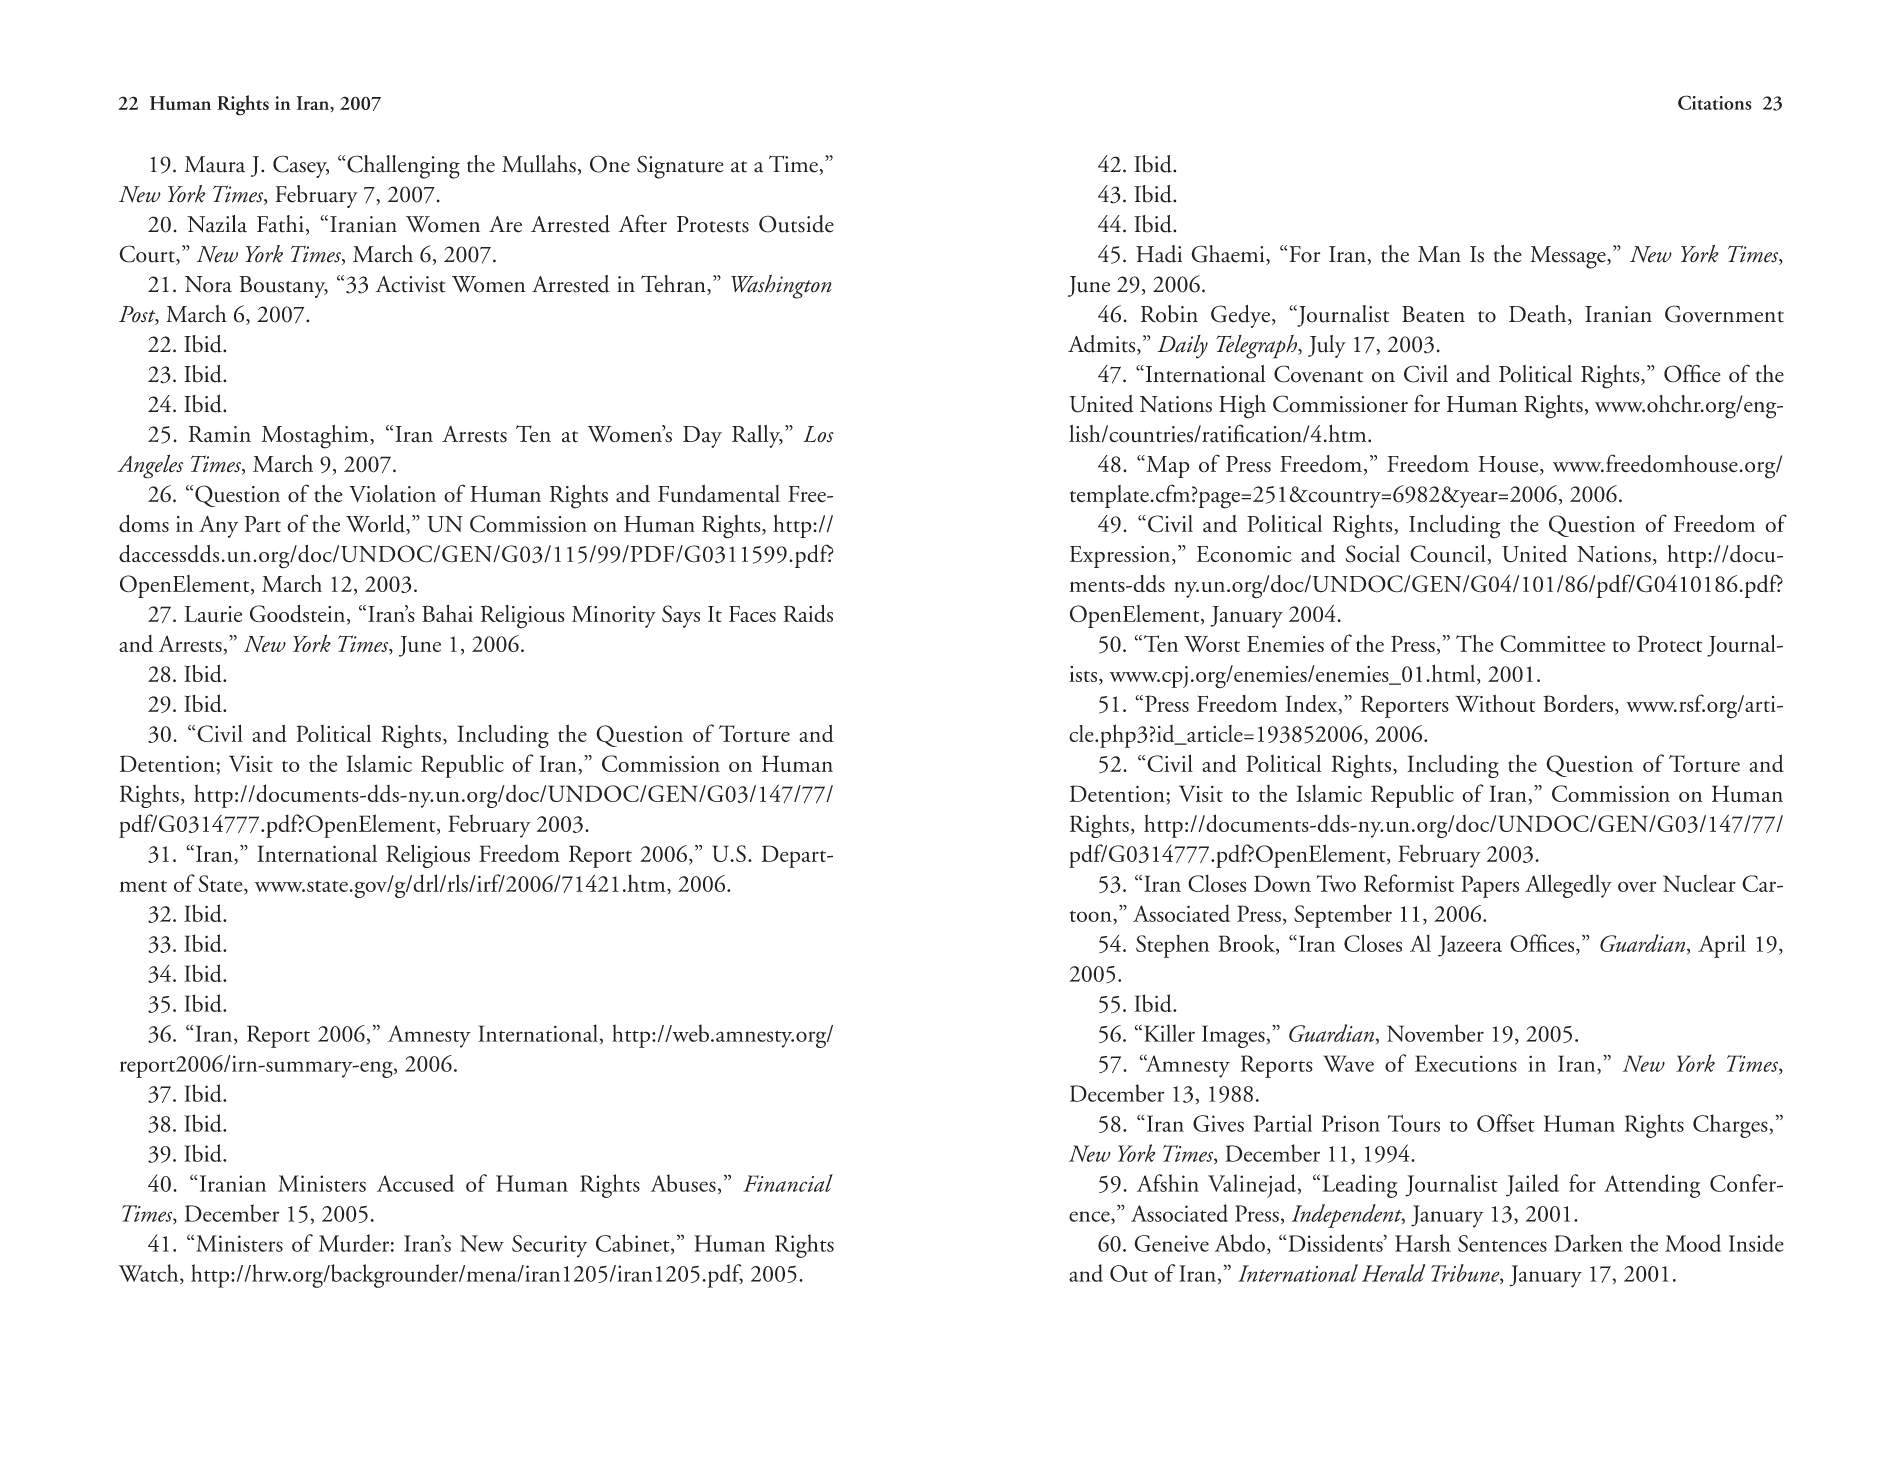 The height and width of the document is (1468, 1900). Describe the element at coordinates (1588, 1243) in the document. I see `Darken` at that location.
